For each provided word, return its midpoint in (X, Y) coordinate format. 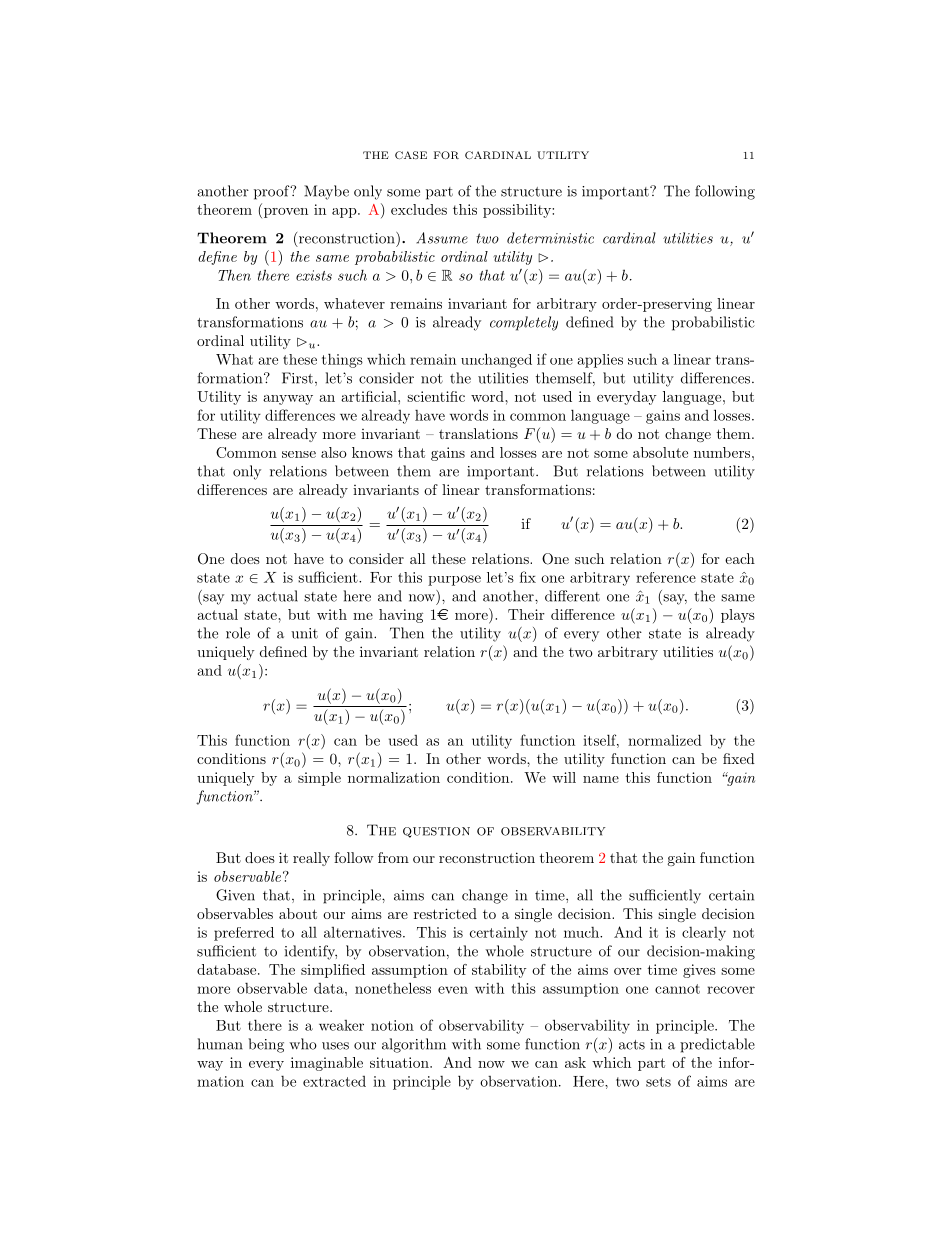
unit (304, 633)
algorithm (414, 1045)
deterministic (550, 238)
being (266, 1045)
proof (273, 192)
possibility (518, 211)
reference (666, 577)
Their (526, 614)
